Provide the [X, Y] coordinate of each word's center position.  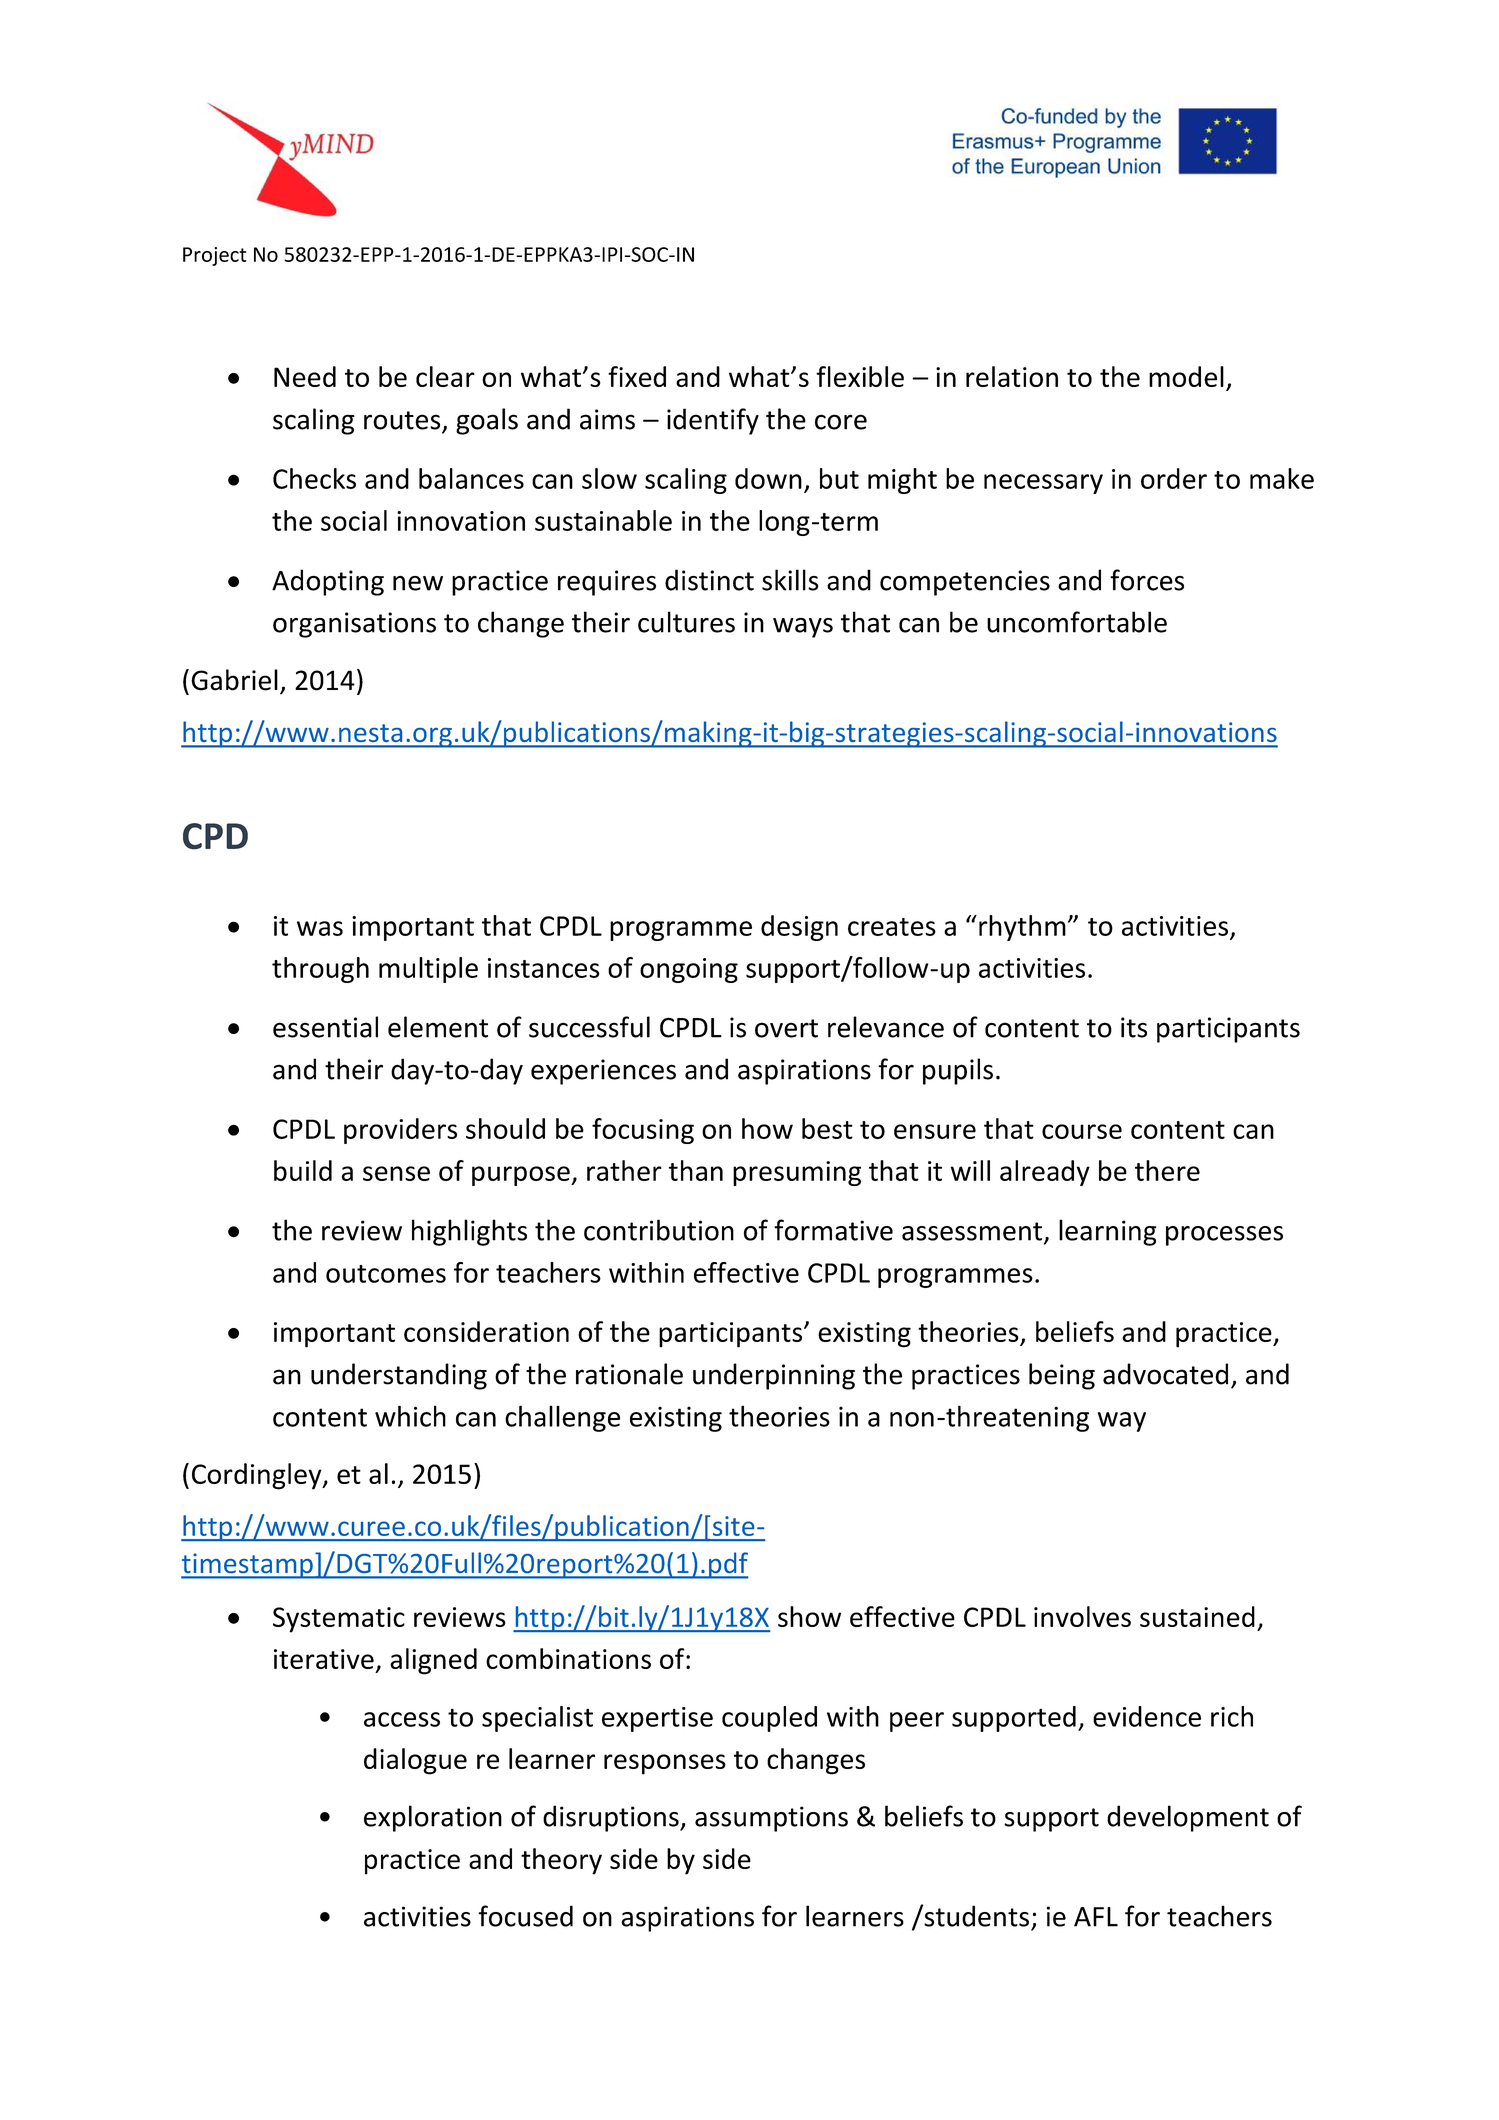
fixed [637, 376]
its [1134, 1027]
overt [786, 1028]
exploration [433, 1818]
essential [325, 1027]
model [1186, 376]
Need [305, 376]
